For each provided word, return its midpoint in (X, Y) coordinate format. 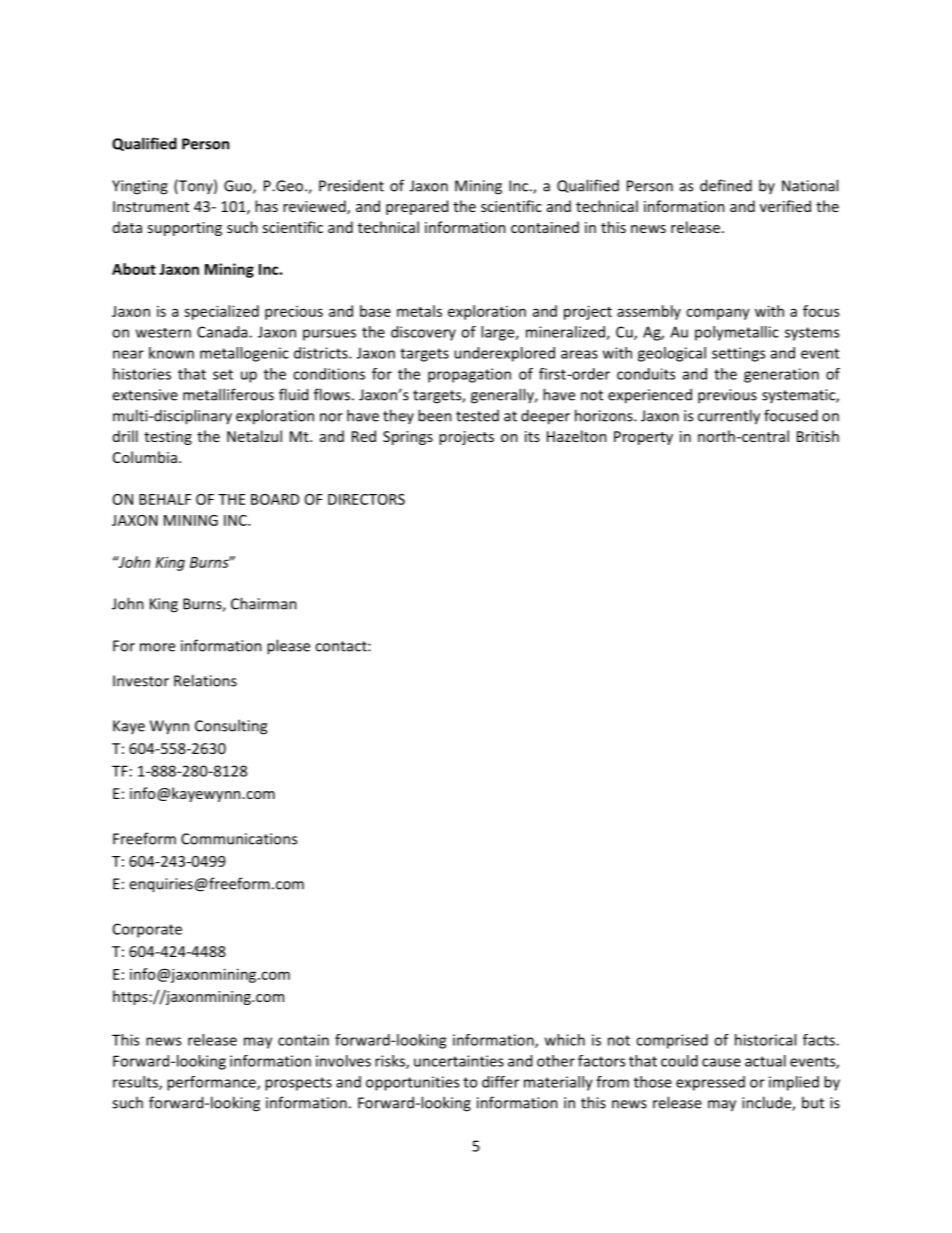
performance (212, 1083)
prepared (417, 207)
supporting (184, 229)
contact (342, 646)
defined (726, 185)
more (157, 647)
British (818, 436)
